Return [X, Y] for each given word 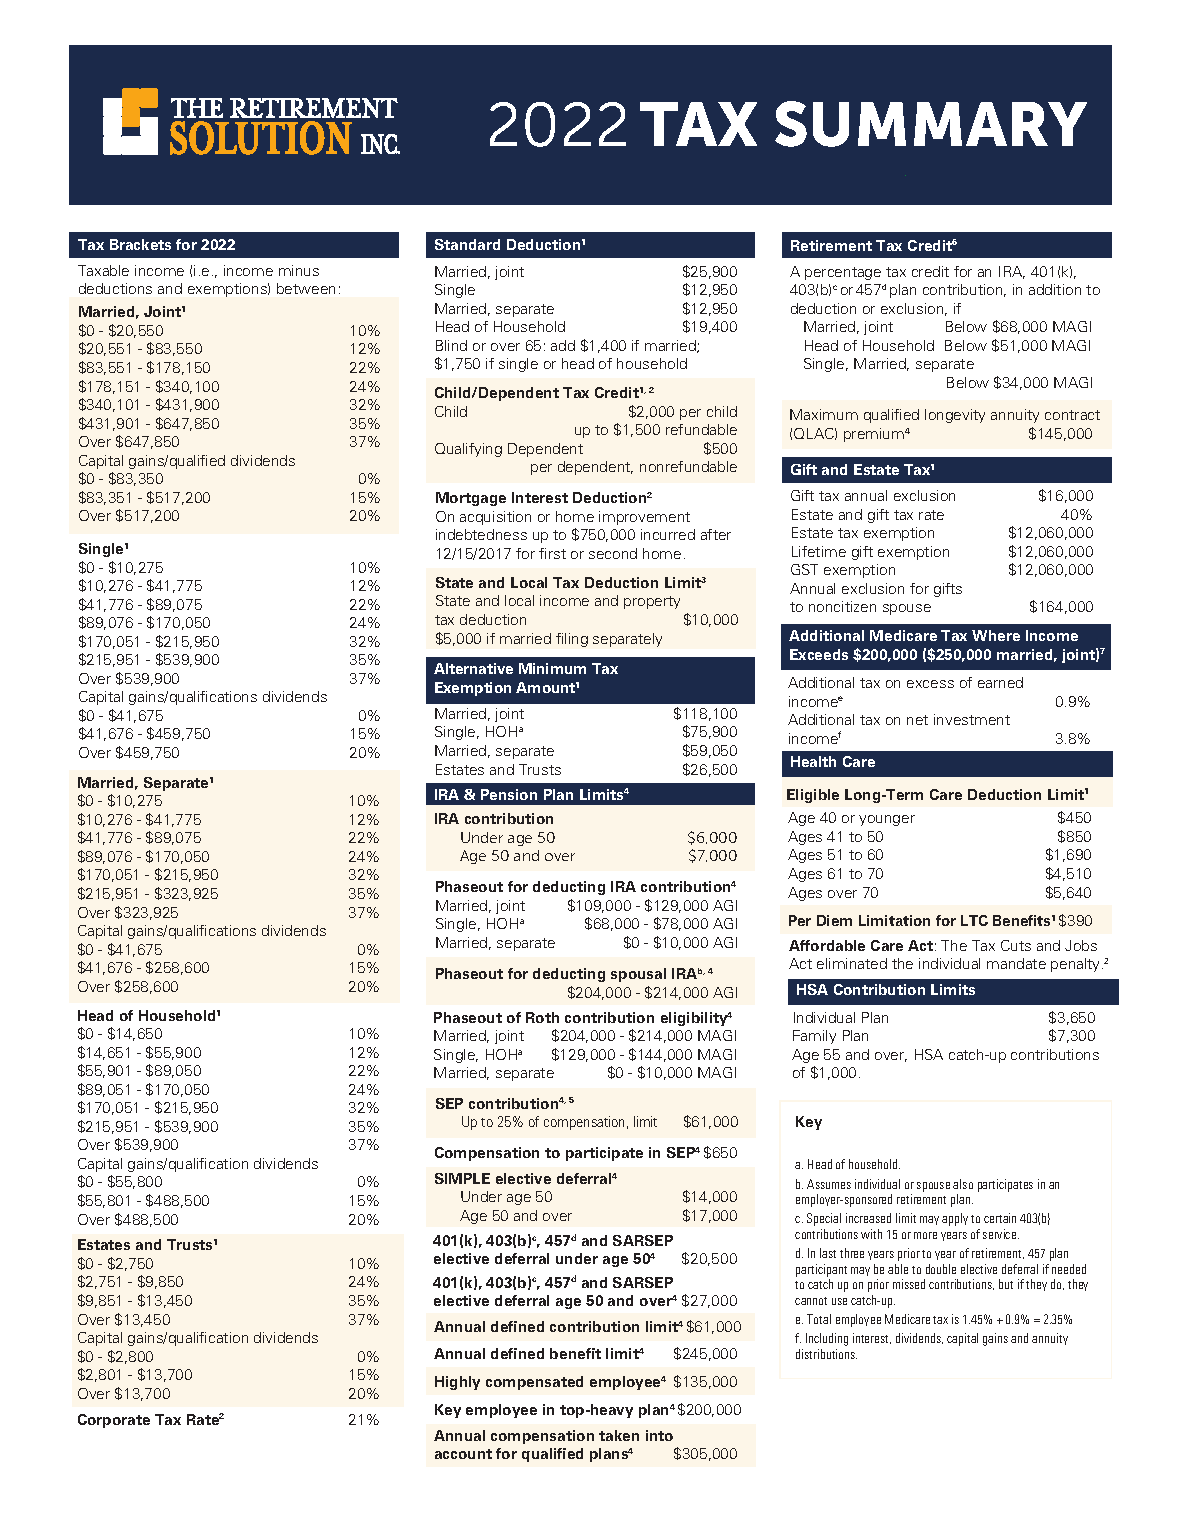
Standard [467, 244]
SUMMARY [931, 124]
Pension [509, 794]
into [659, 1435]
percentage [843, 273]
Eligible [813, 796]
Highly [457, 1383]
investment [972, 719]
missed [909, 1284]
